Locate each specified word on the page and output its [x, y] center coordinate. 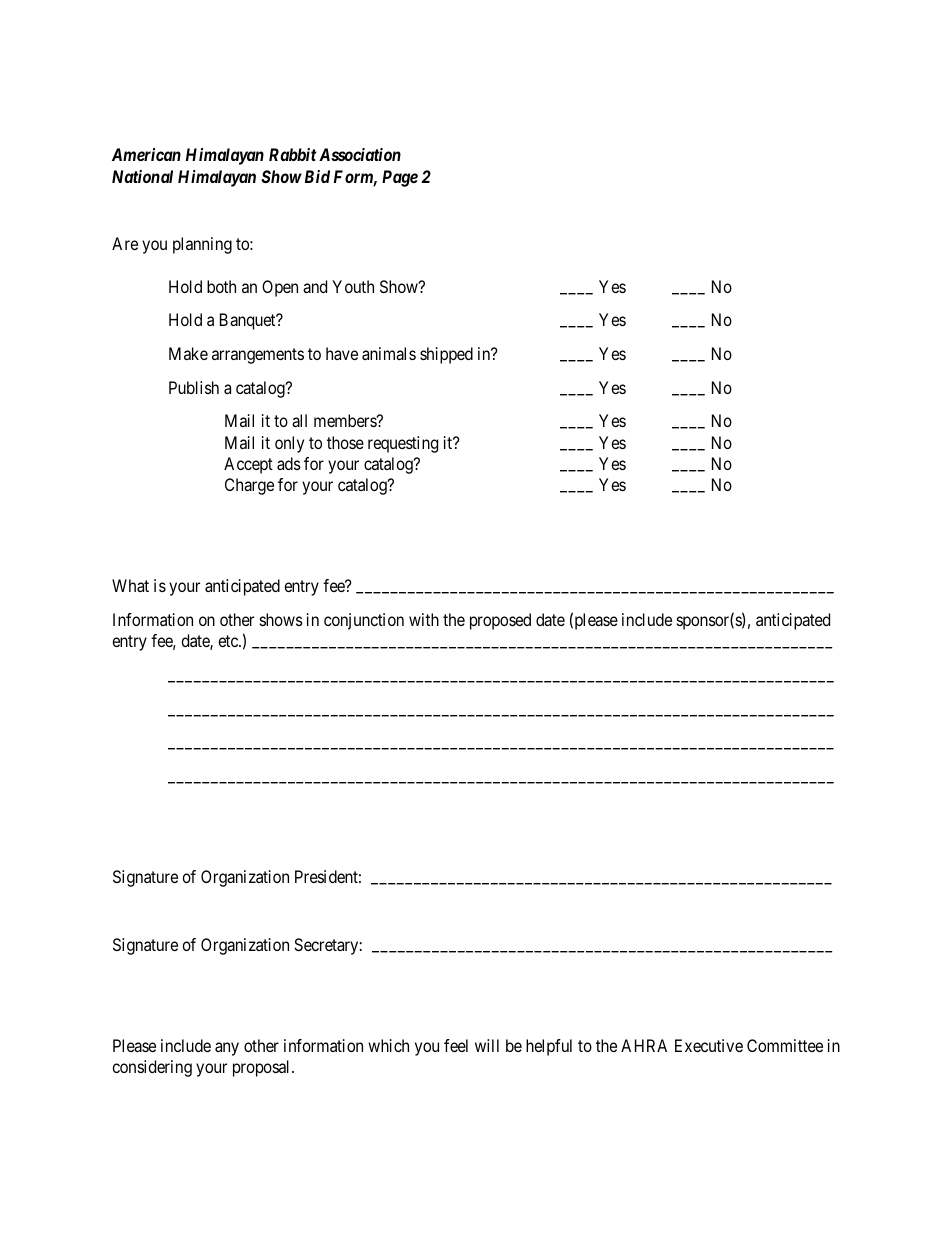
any [227, 1049]
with [424, 619]
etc [229, 641]
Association [360, 154]
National [142, 176]
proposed [500, 621]
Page [400, 178]
